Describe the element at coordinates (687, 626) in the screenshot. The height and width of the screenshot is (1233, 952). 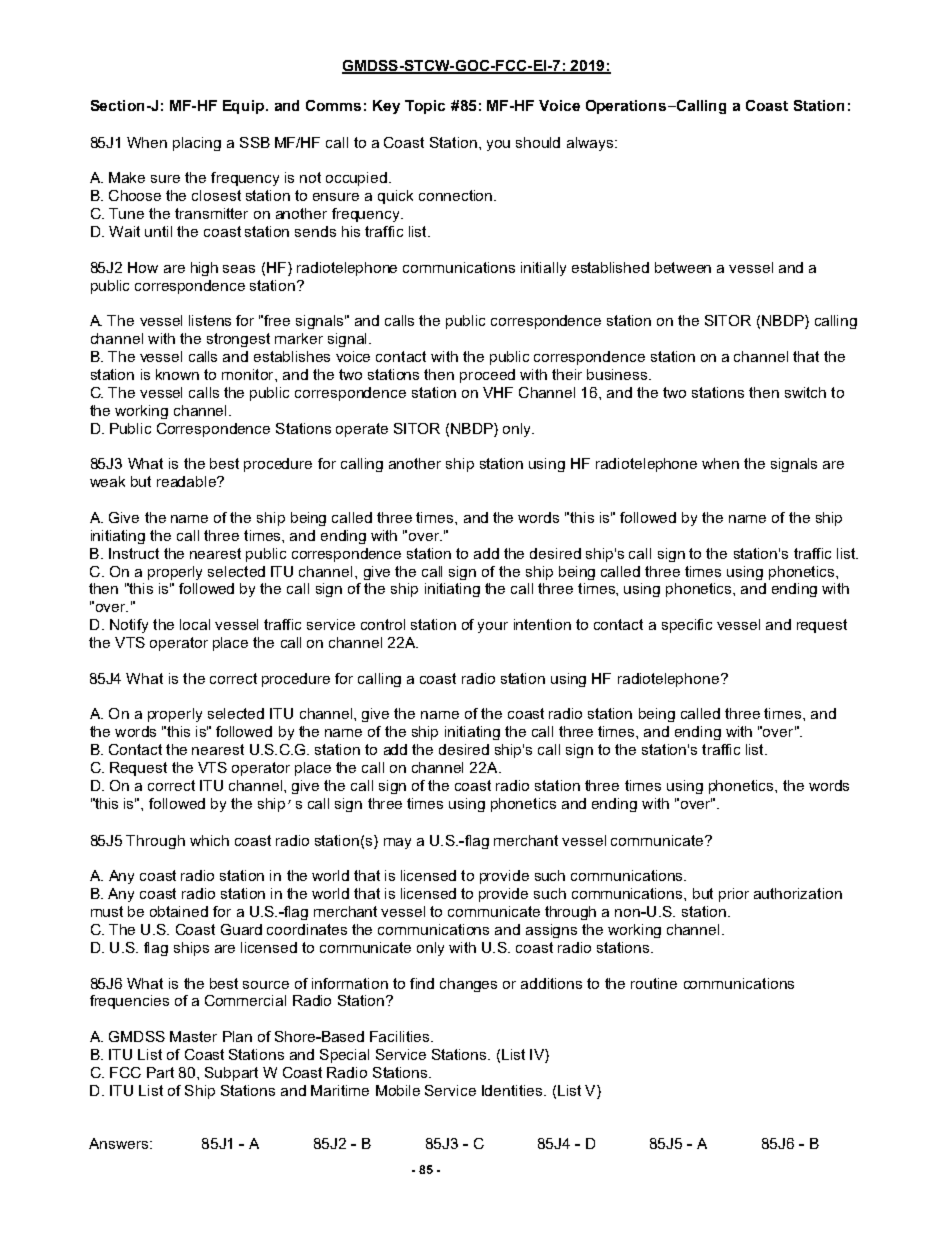
I see `specific` at that location.
